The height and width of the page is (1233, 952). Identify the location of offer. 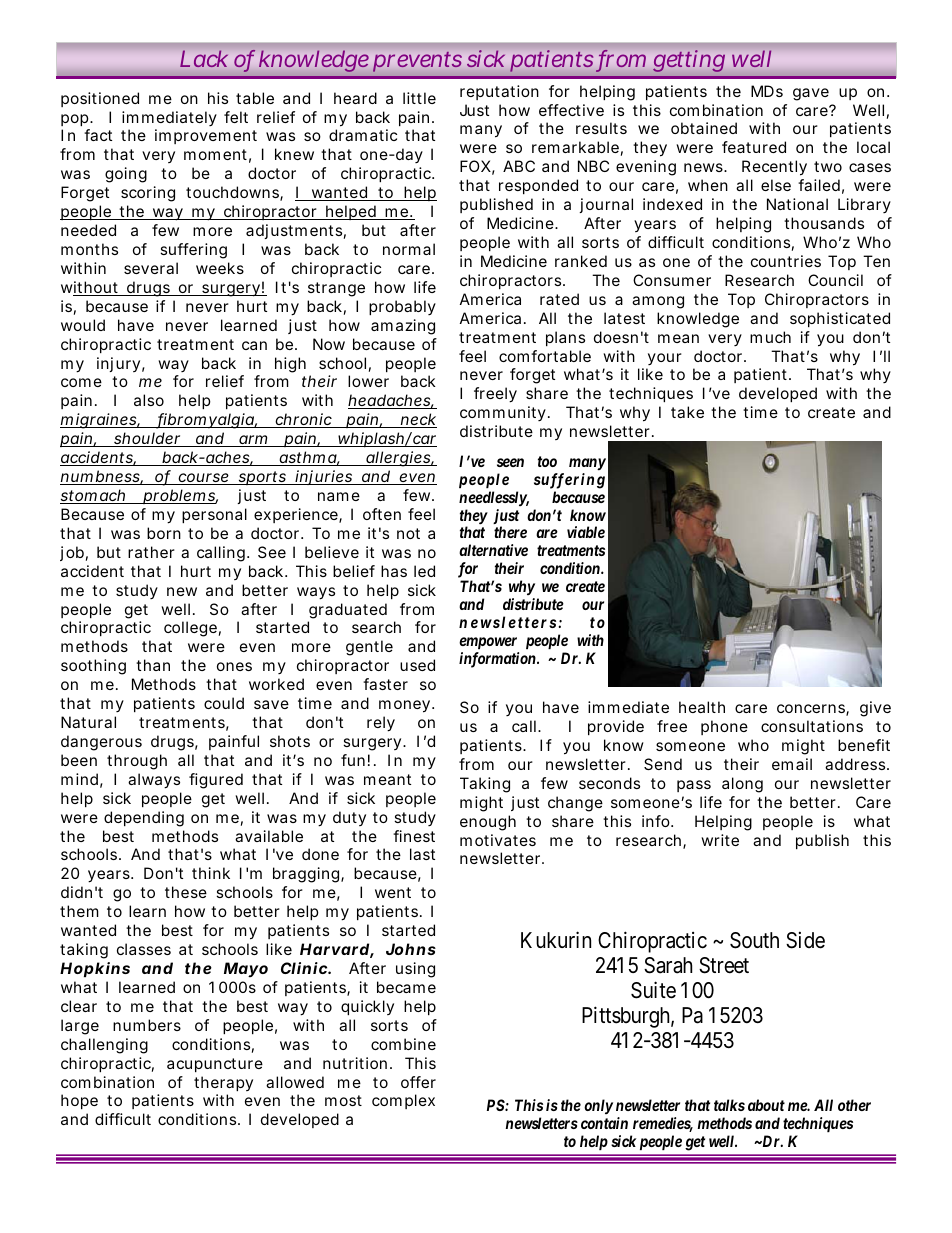
(418, 1082).
